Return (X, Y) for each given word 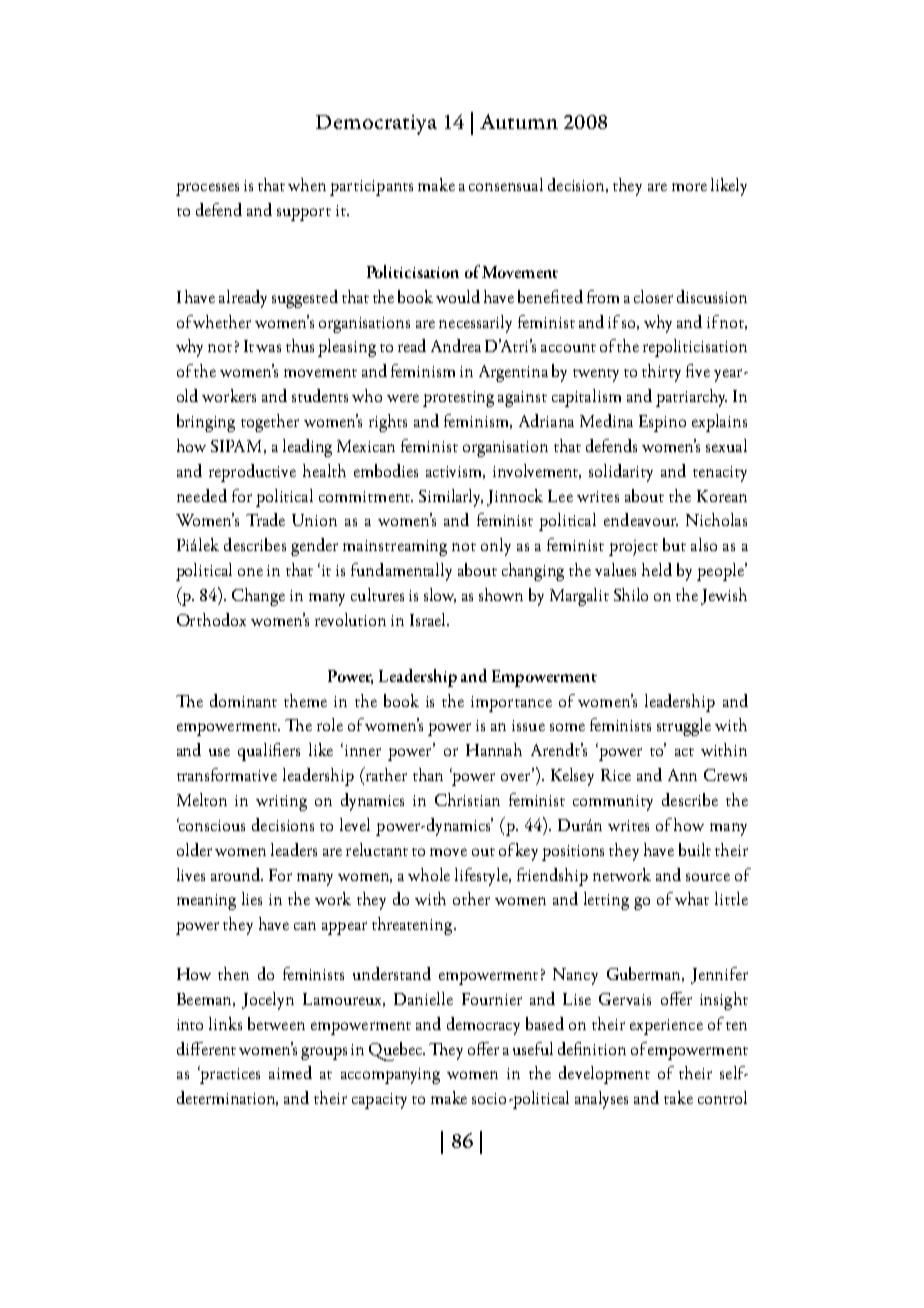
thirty (661, 373)
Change (258, 597)
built (695, 849)
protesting (458, 399)
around (237, 874)
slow (440, 595)
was (268, 348)
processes (207, 189)
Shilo (631, 594)
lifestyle (483, 877)
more (689, 187)
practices (229, 1075)
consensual (506, 184)
